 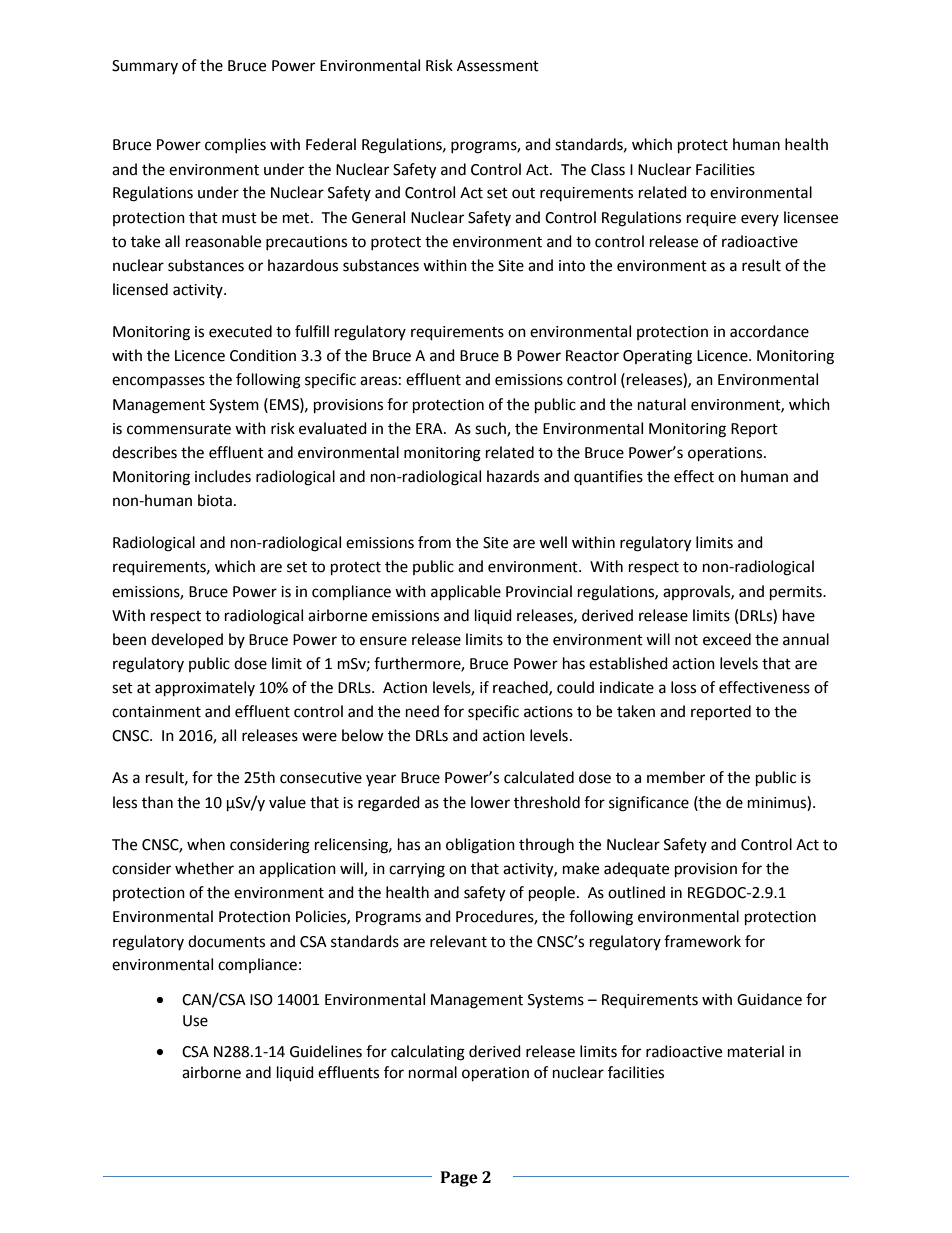 What do you see at coordinates (187, 641) in the page?
I see `developed` at bounding box center [187, 641].
